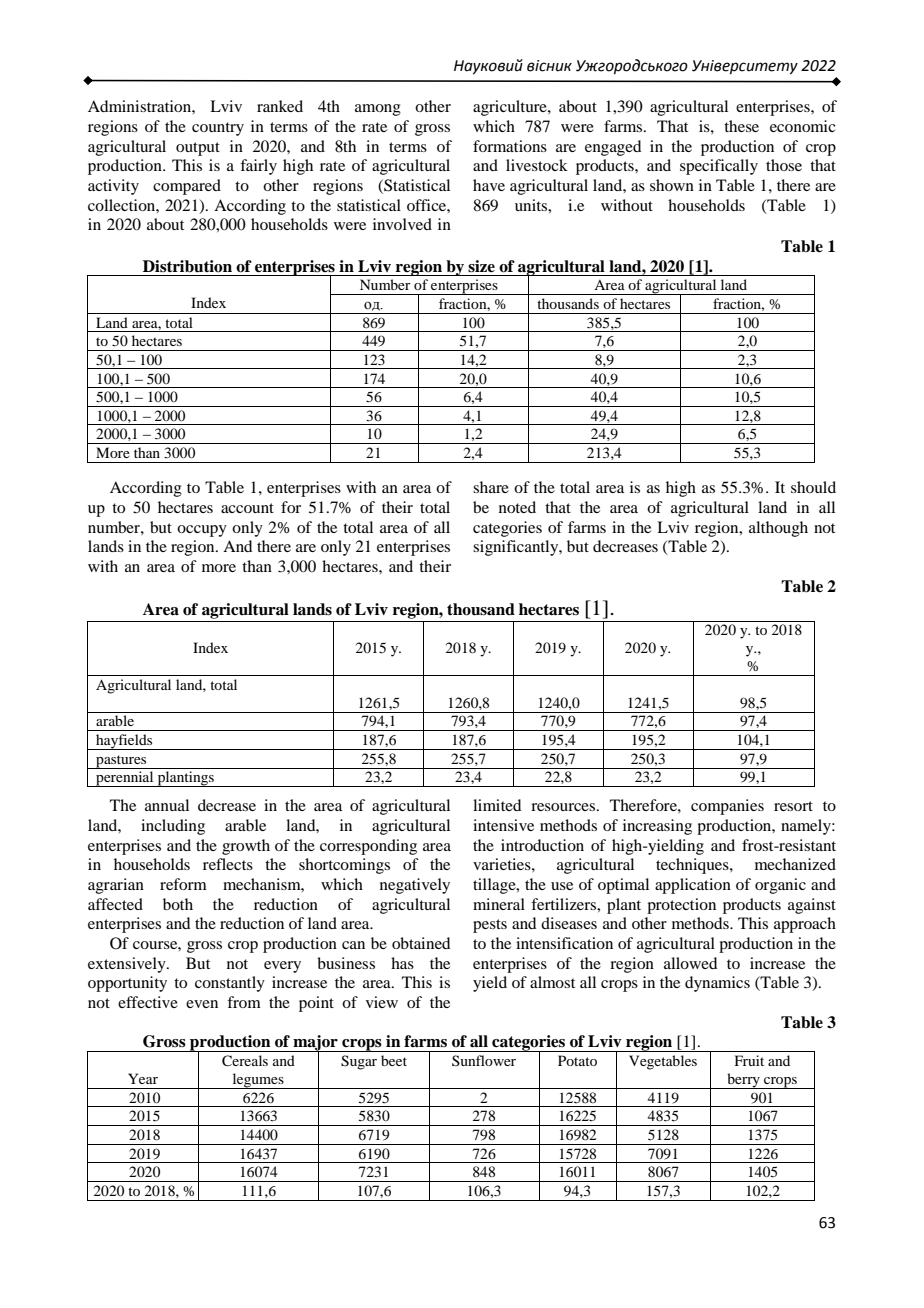 The image size is (924, 1308). I want to click on Cereals, so click(245, 1061).
